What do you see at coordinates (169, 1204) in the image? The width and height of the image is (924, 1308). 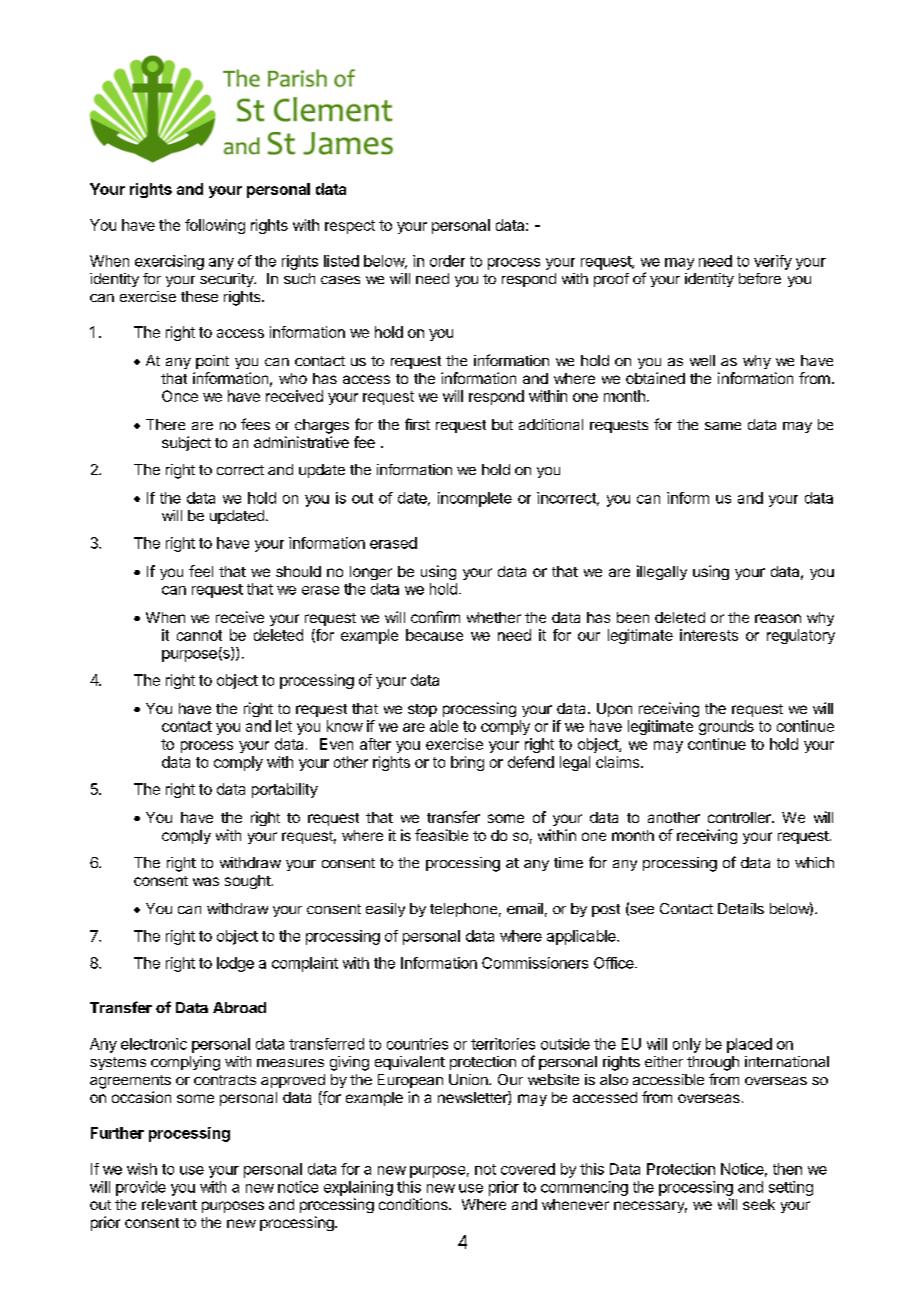 I see `relevant` at bounding box center [169, 1204].
